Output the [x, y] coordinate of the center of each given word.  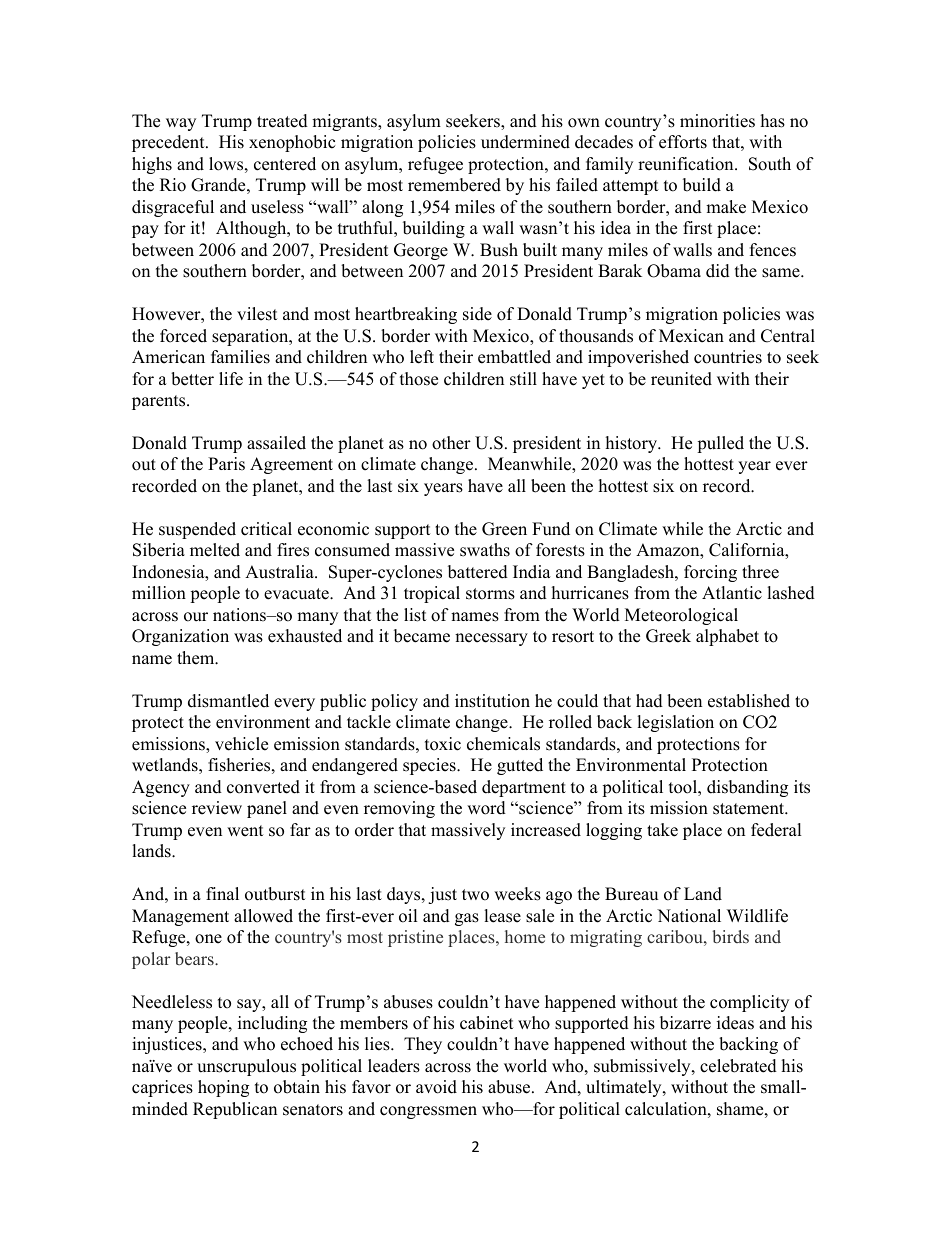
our [196, 617]
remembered [454, 185]
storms [490, 594]
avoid [436, 1087]
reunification [687, 164]
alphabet [727, 637]
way [181, 124]
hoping [223, 1088]
